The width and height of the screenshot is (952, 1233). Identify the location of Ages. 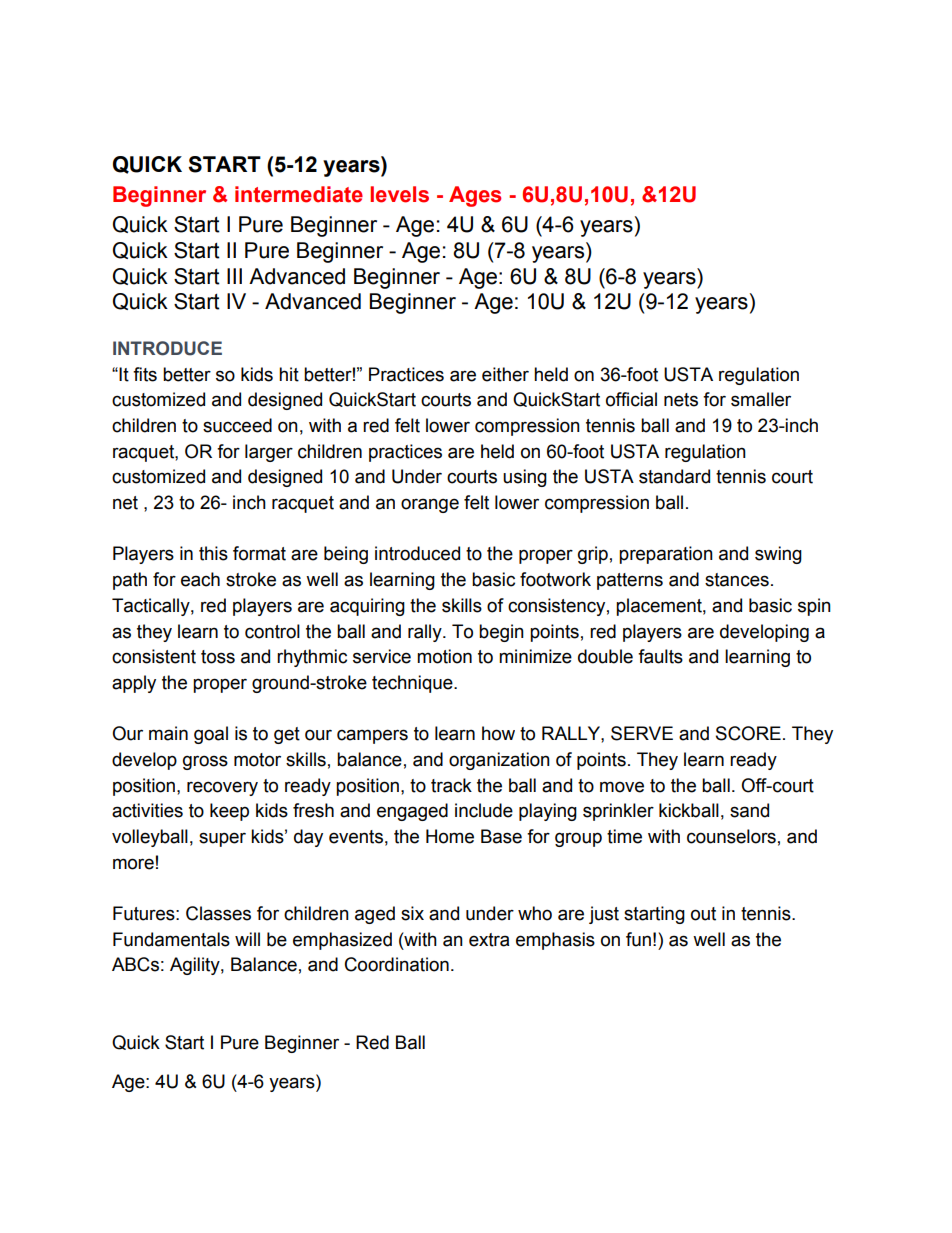
(475, 196).
